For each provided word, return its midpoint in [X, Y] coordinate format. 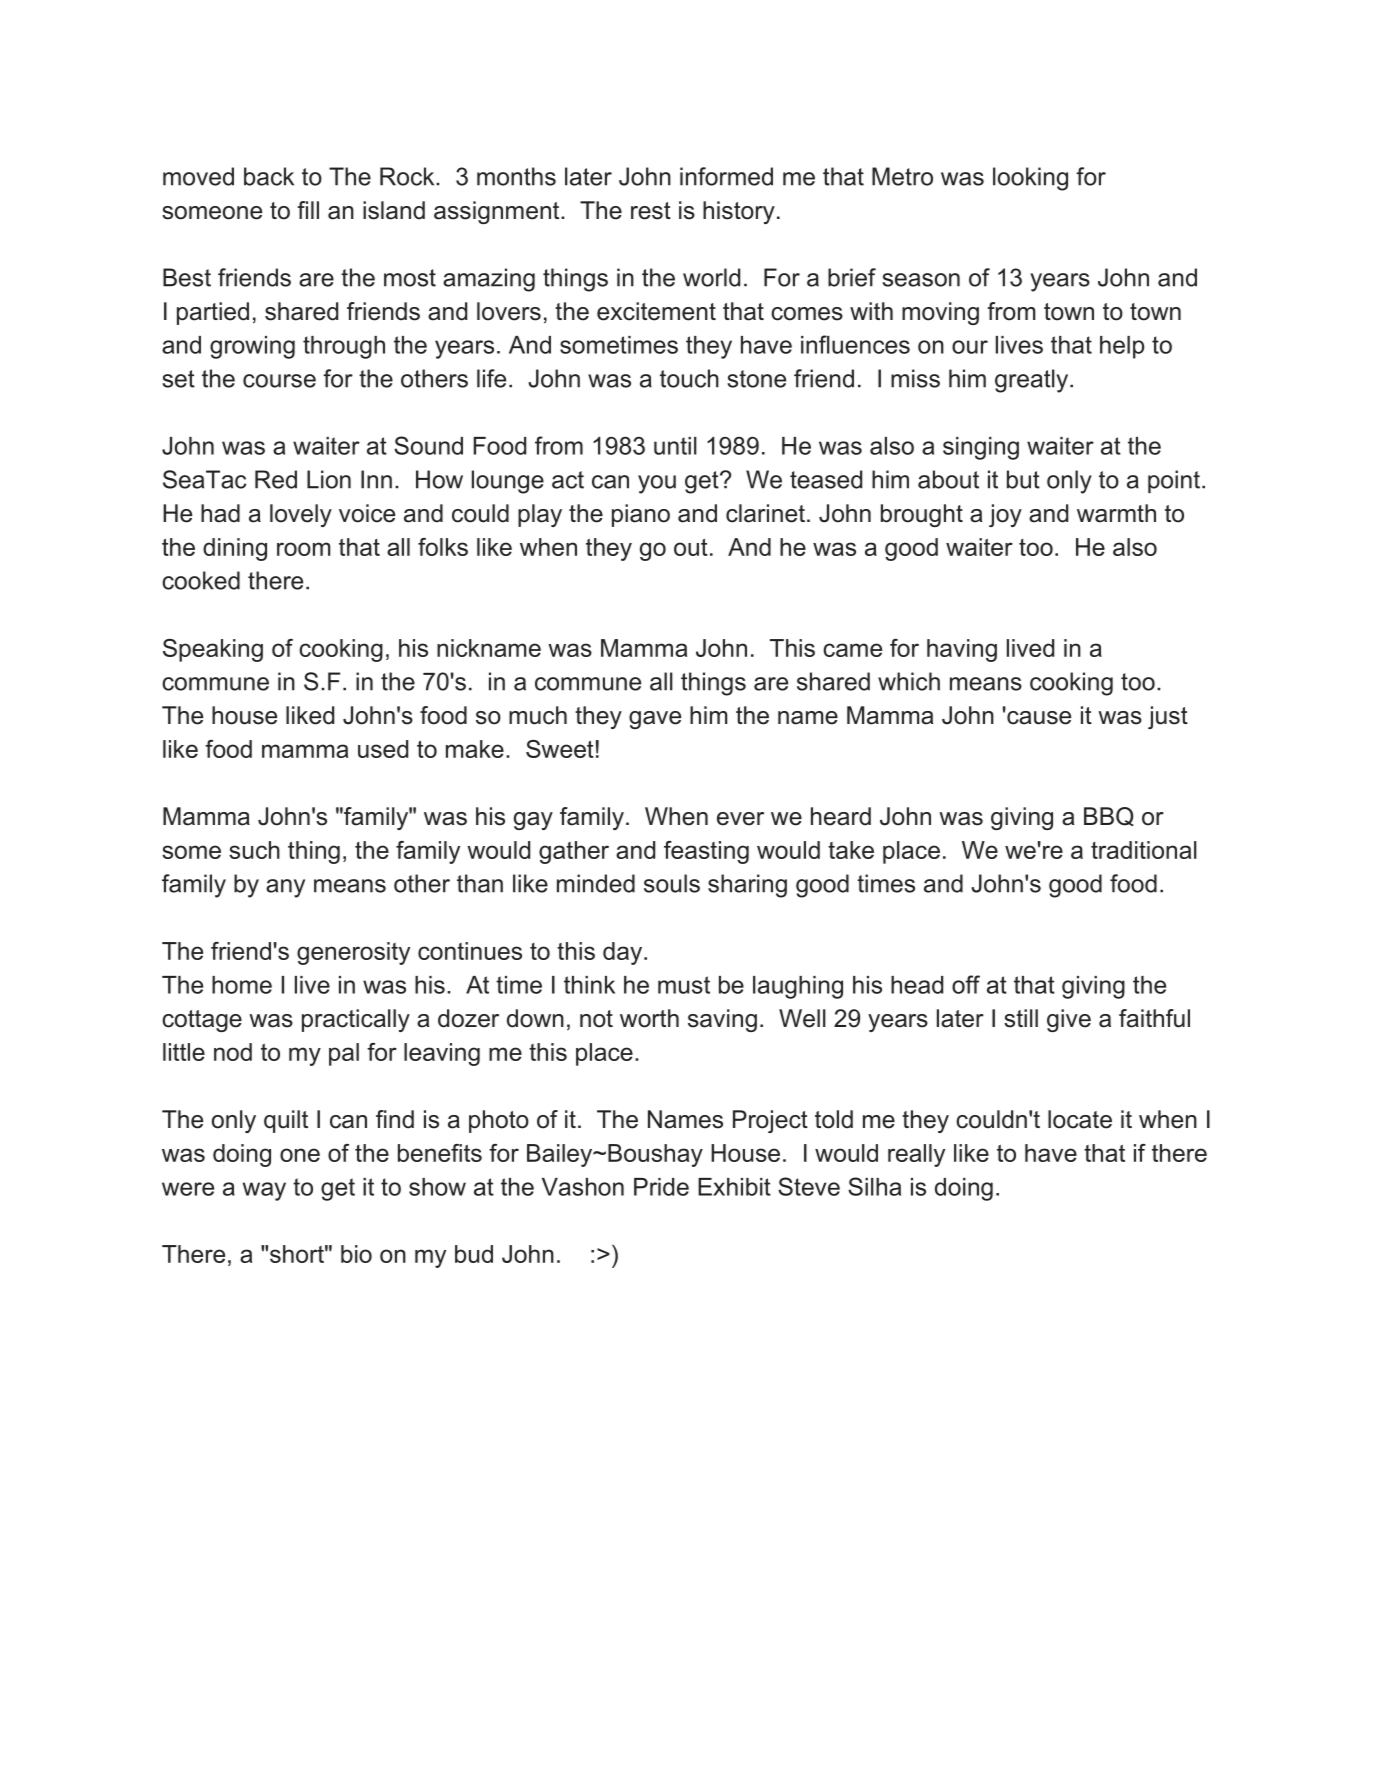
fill [308, 210]
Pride [661, 1187]
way [264, 1191]
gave [655, 720]
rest [651, 211]
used [383, 749]
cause [1038, 716]
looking [1030, 179]
